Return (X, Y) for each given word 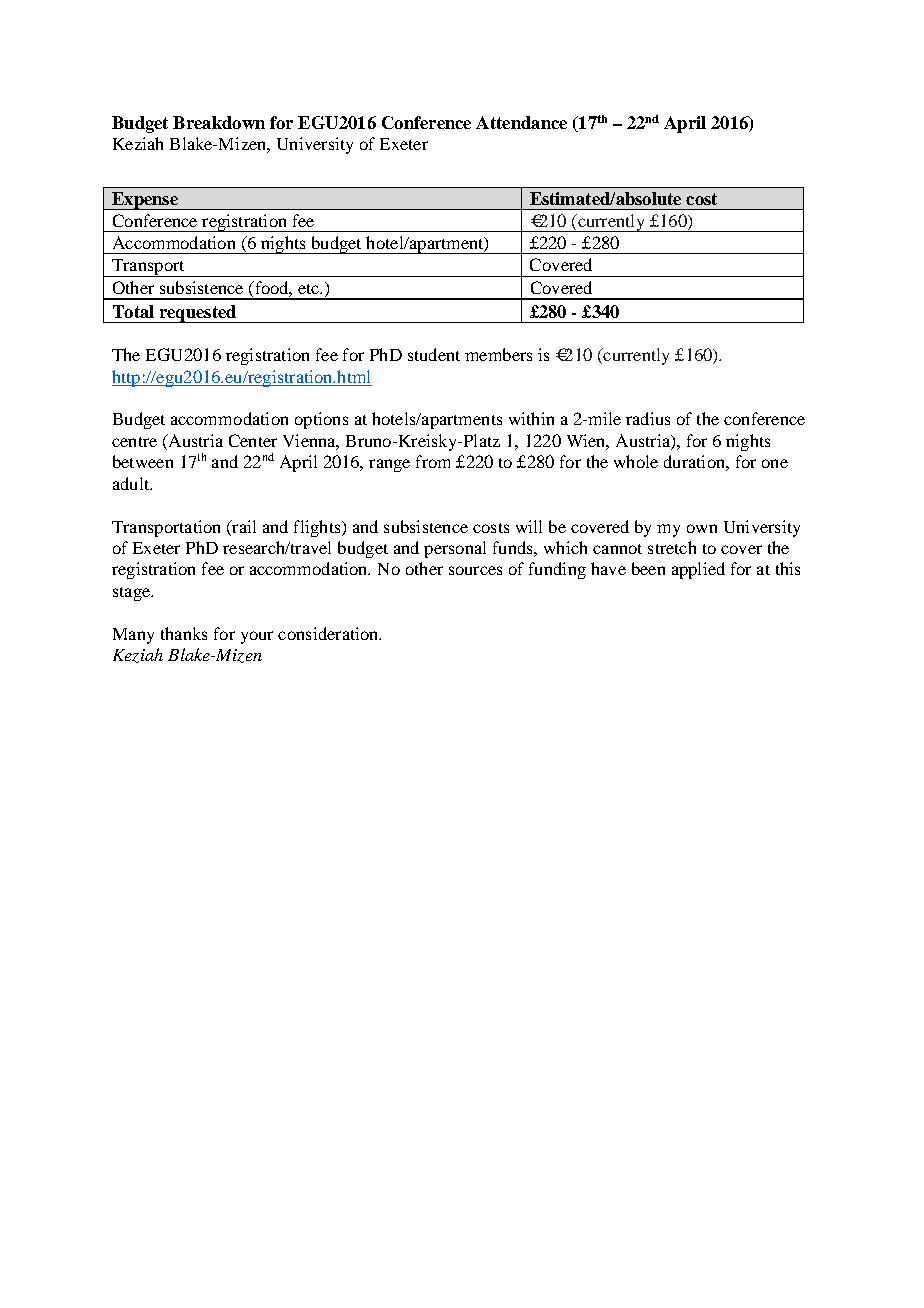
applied (698, 570)
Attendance (521, 122)
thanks (184, 633)
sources (475, 570)
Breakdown (219, 122)
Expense (145, 201)
